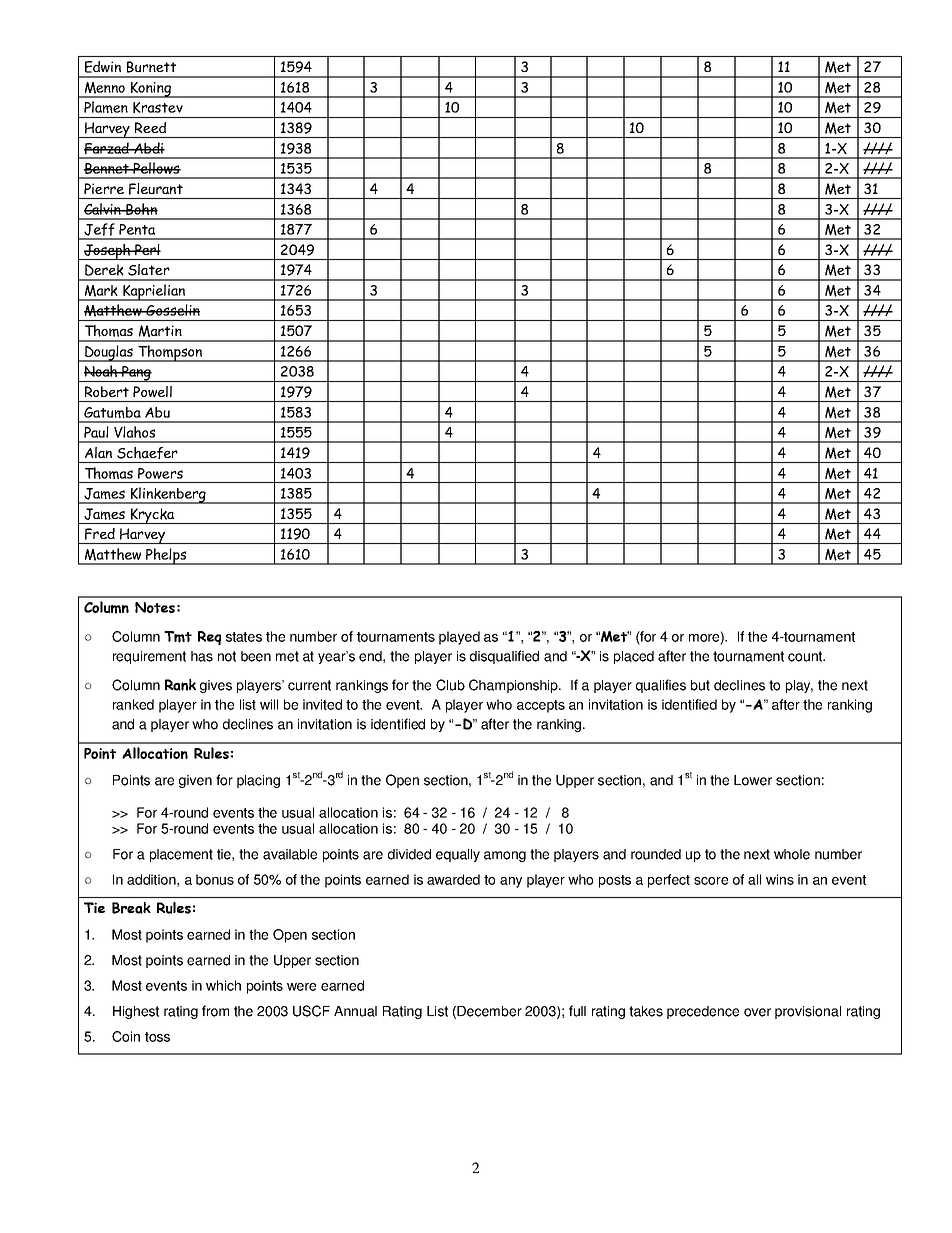 The image size is (952, 1233). Describe the element at coordinates (151, 67) in the screenshot. I see `Burnett` at that location.
